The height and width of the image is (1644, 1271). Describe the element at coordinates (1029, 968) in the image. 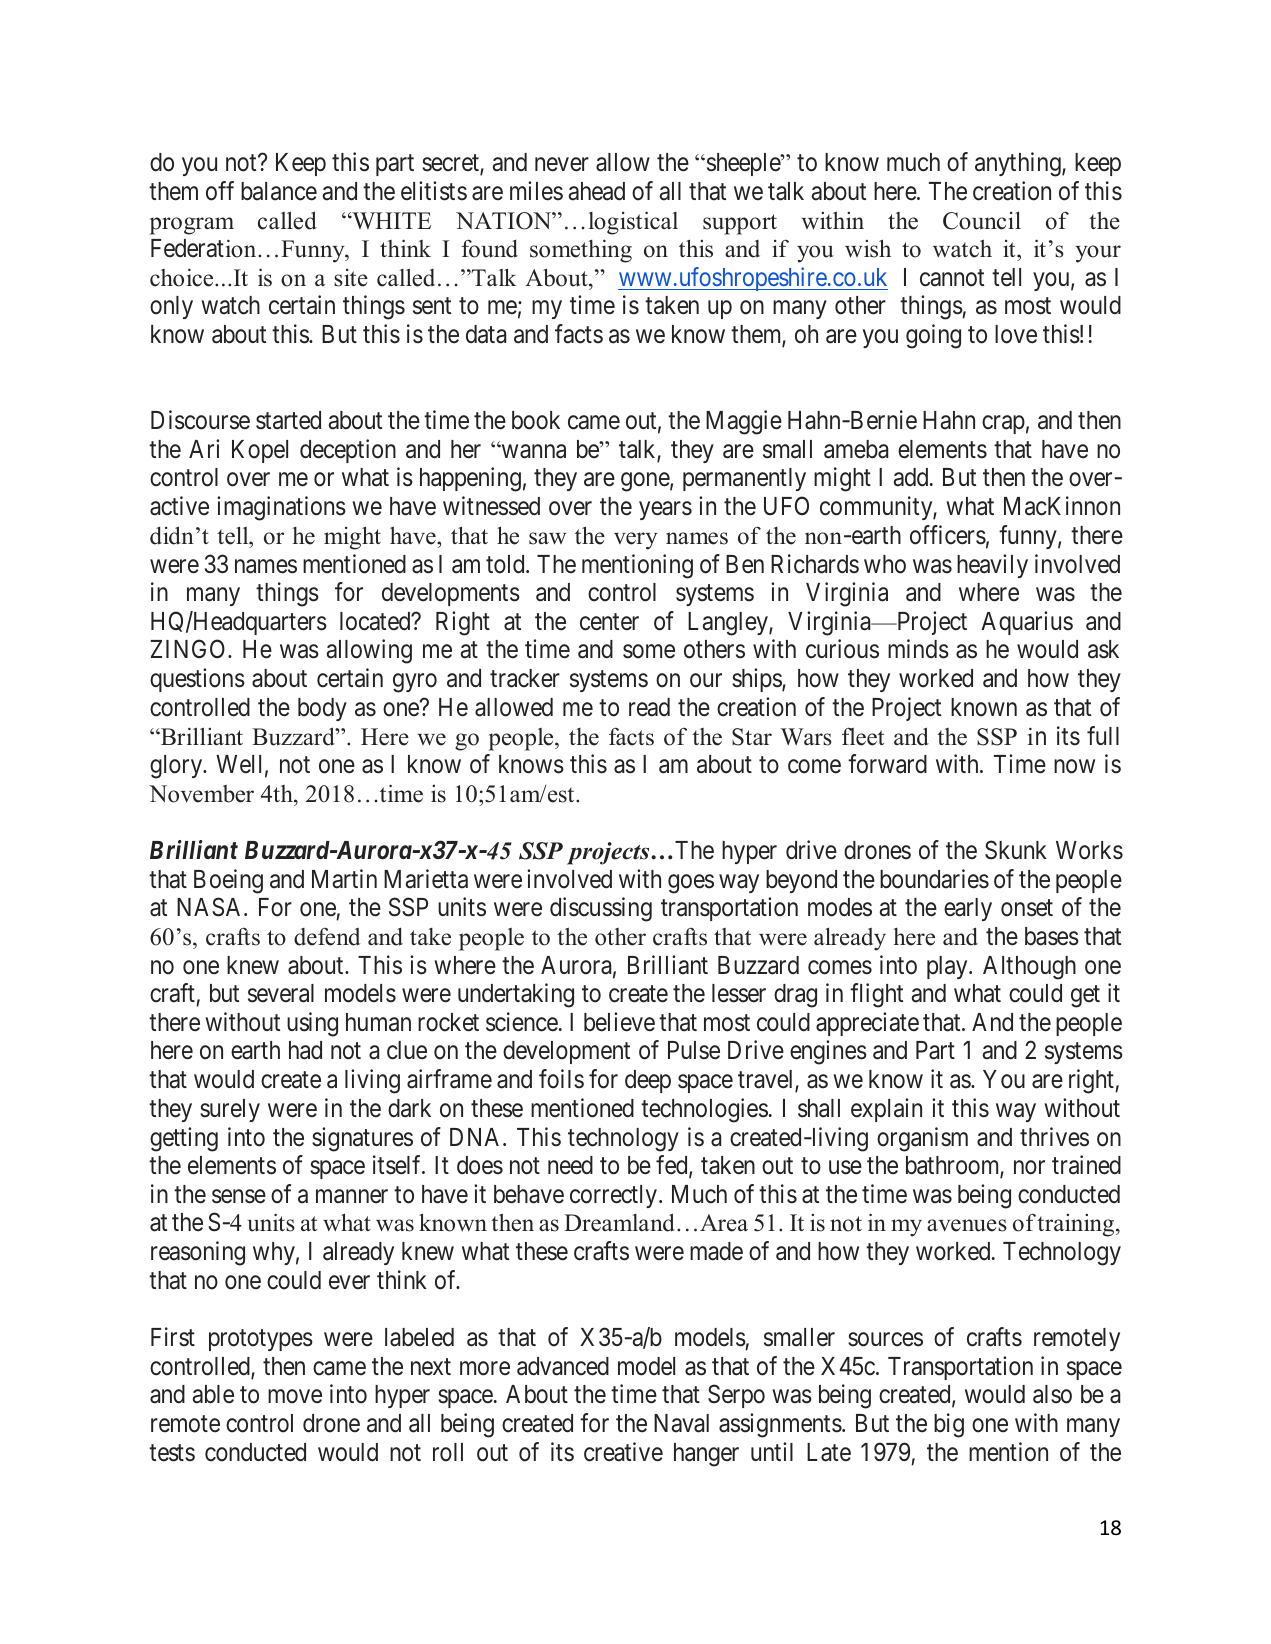

I see `Although` at that location.
